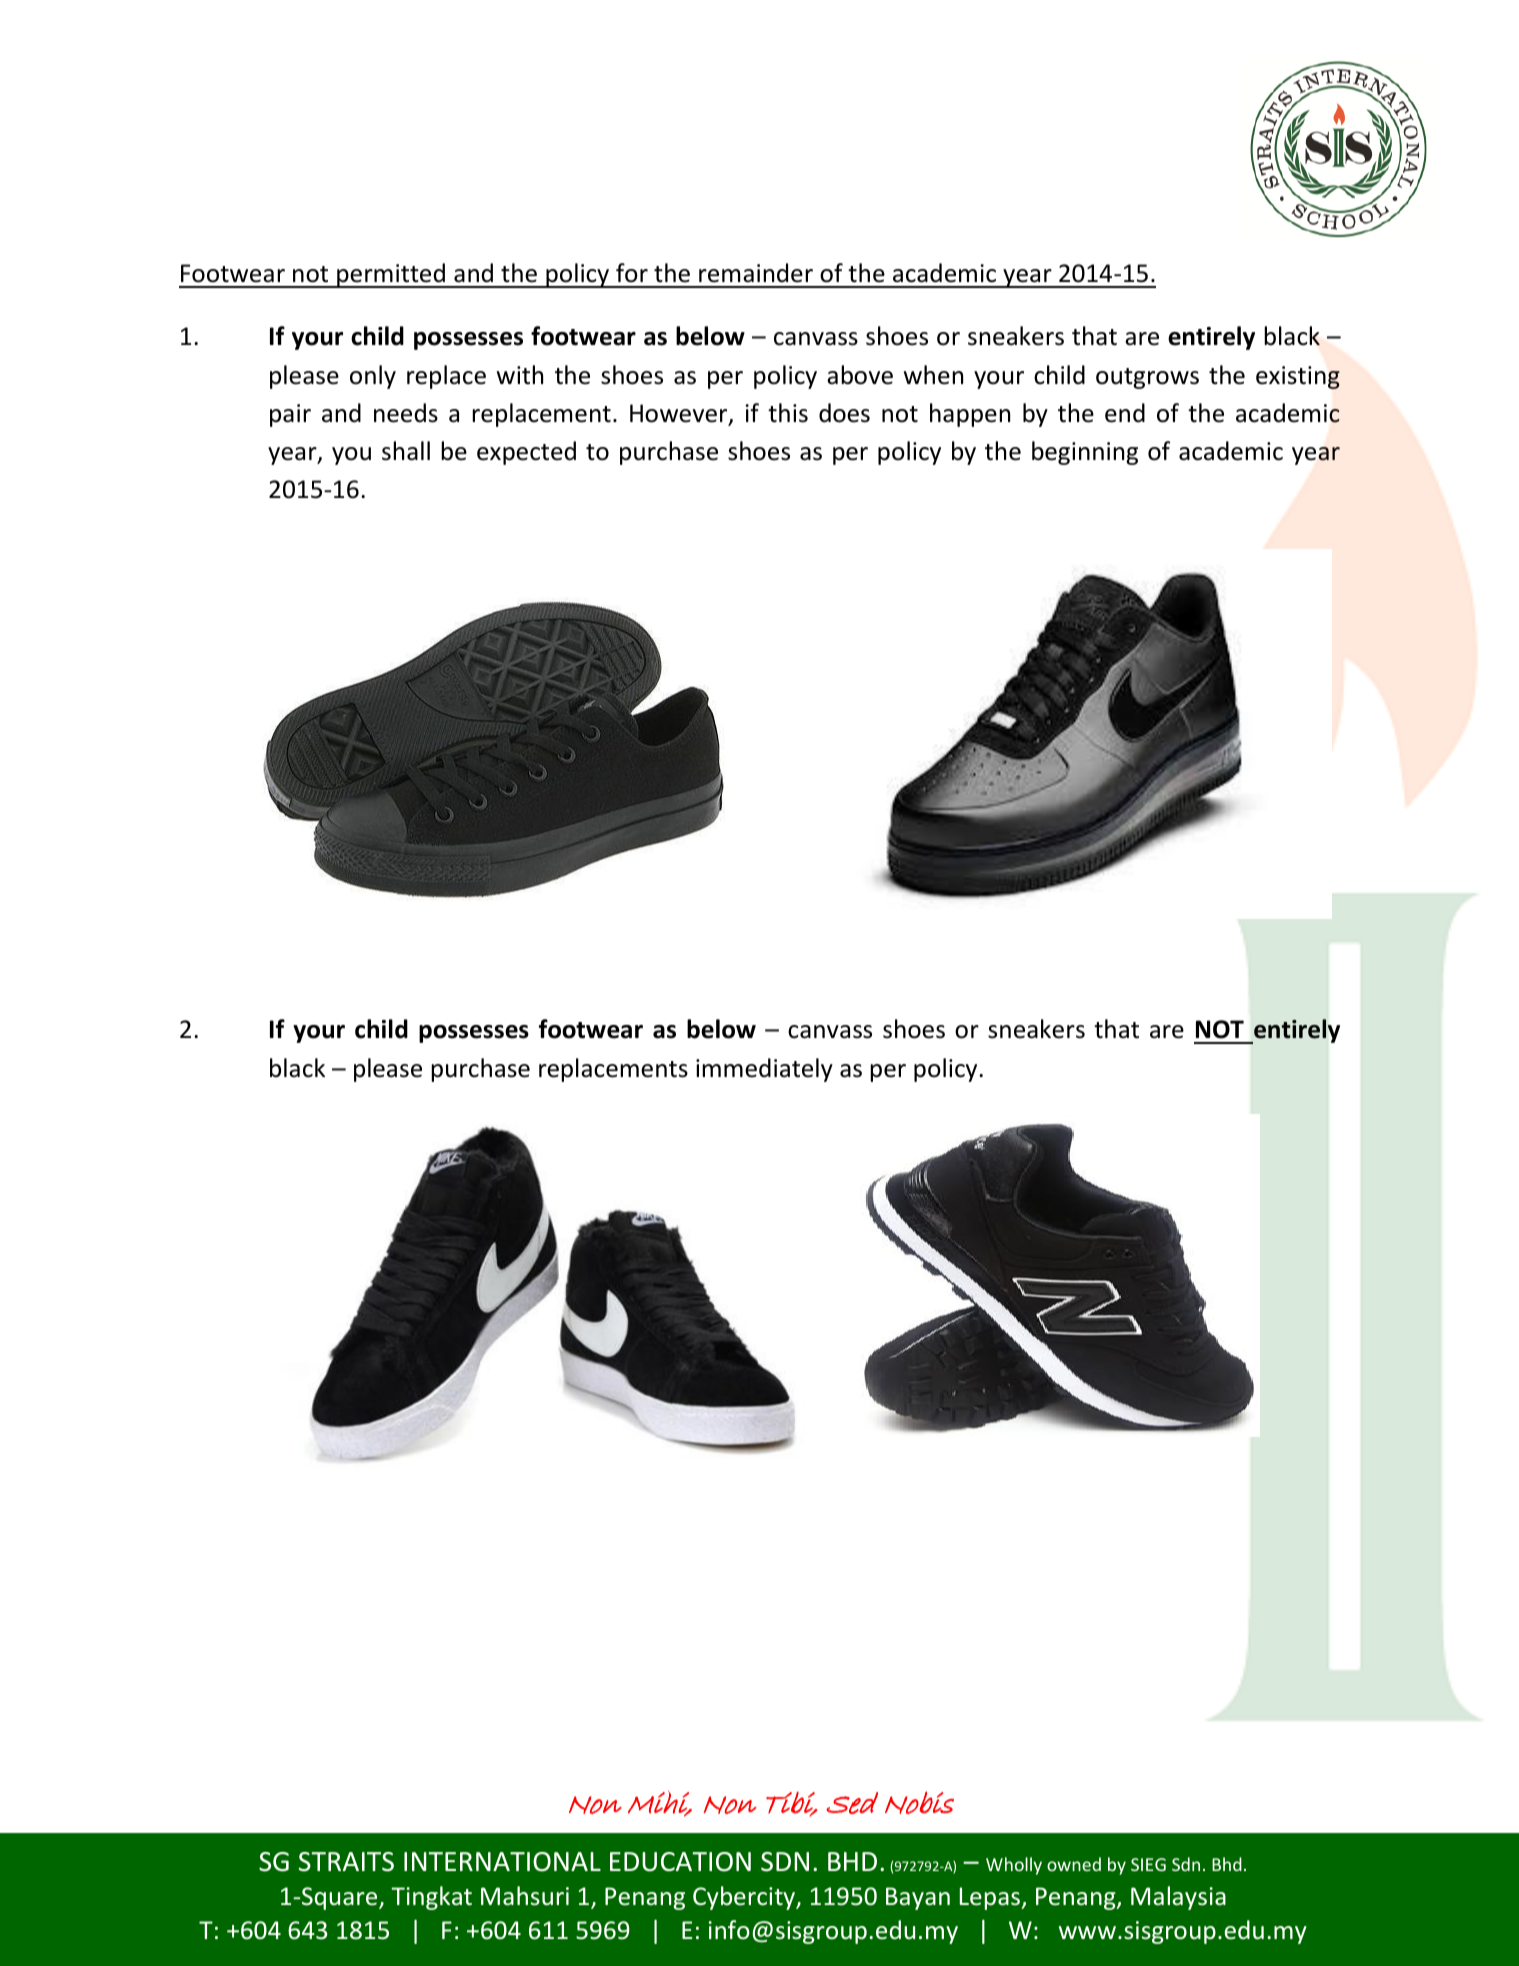 This screenshot has width=1519, height=1966. I want to click on Bayan, so click(918, 1898).
